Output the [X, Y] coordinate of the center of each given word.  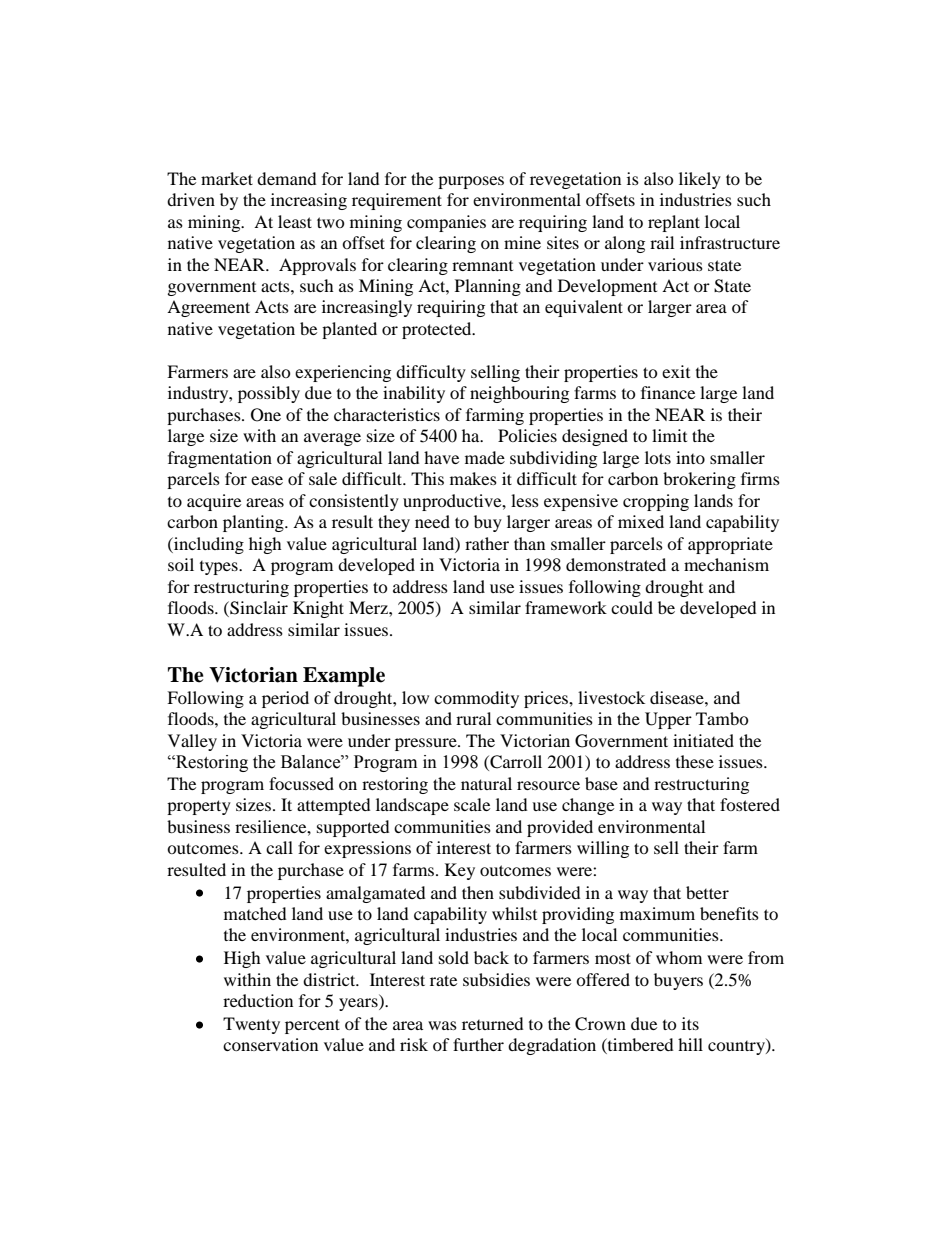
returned [492, 1023]
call [279, 847]
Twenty [251, 1025]
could [632, 607]
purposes [471, 182]
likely [700, 180]
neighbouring [519, 394]
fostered [750, 804]
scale [472, 804]
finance [668, 392]
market [227, 178]
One [266, 415]
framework [566, 607]
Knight [318, 609]
